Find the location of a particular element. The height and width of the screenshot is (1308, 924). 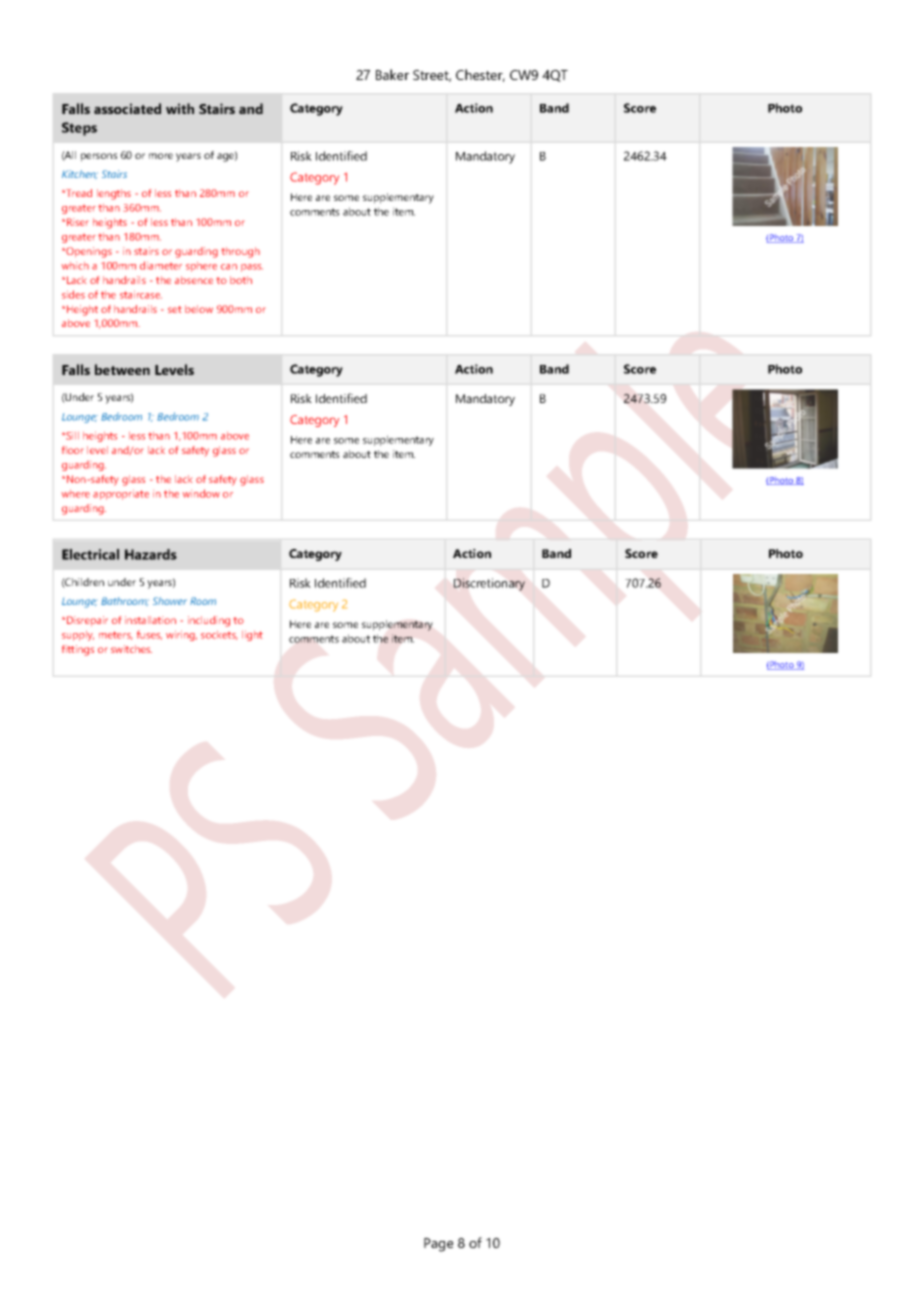

light is located at coordinates (252, 636).
